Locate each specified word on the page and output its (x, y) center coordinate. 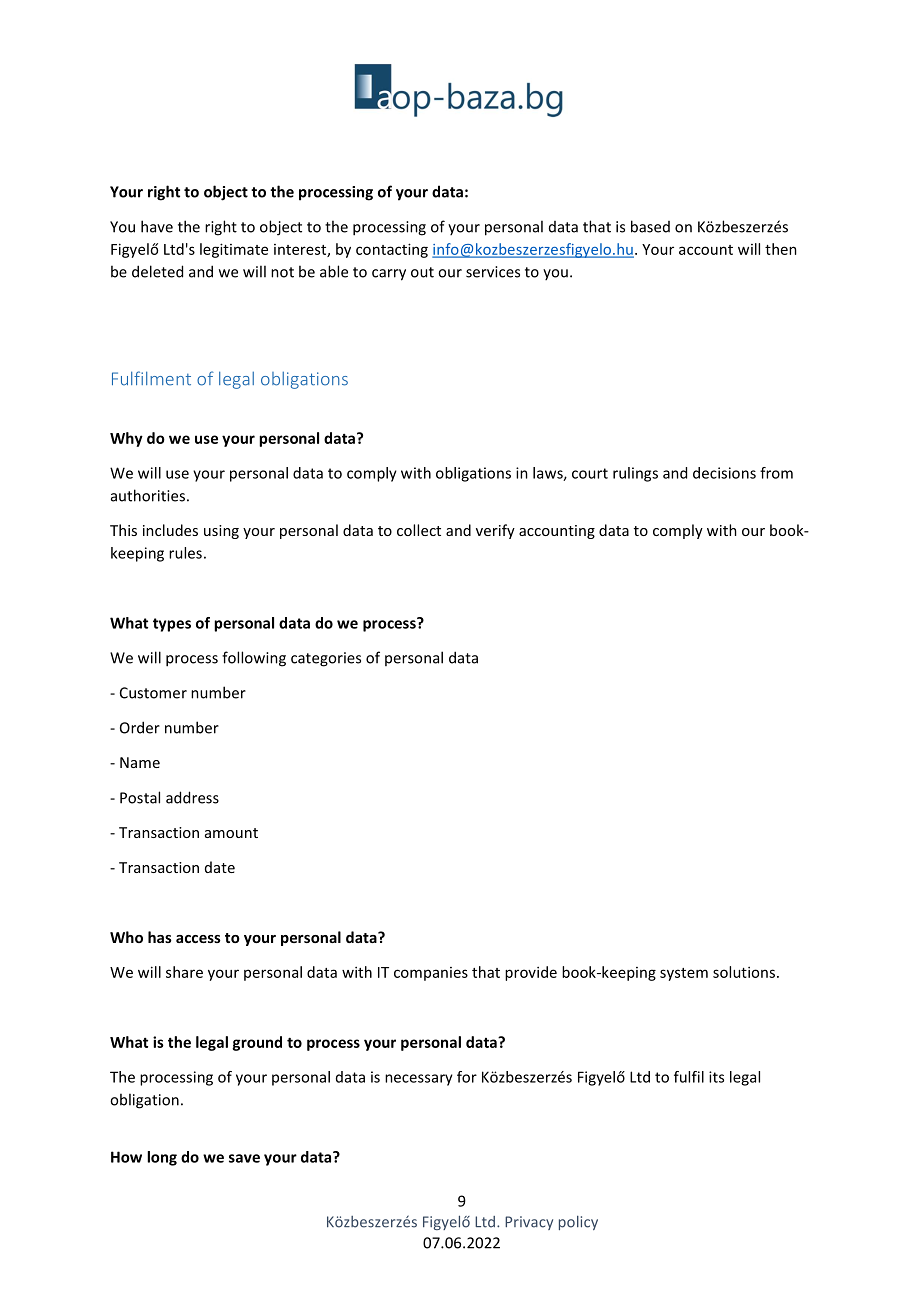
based (650, 226)
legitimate (234, 250)
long (162, 1158)
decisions (724, 473)
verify (495, 531)
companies (431, 974)
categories (326, 659)
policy (578, 1223)
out (422, 272)
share (184, 972)
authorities (148, 495)
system (684, 974)
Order (140, 727)
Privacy (529, 1223)
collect (419, 530)
